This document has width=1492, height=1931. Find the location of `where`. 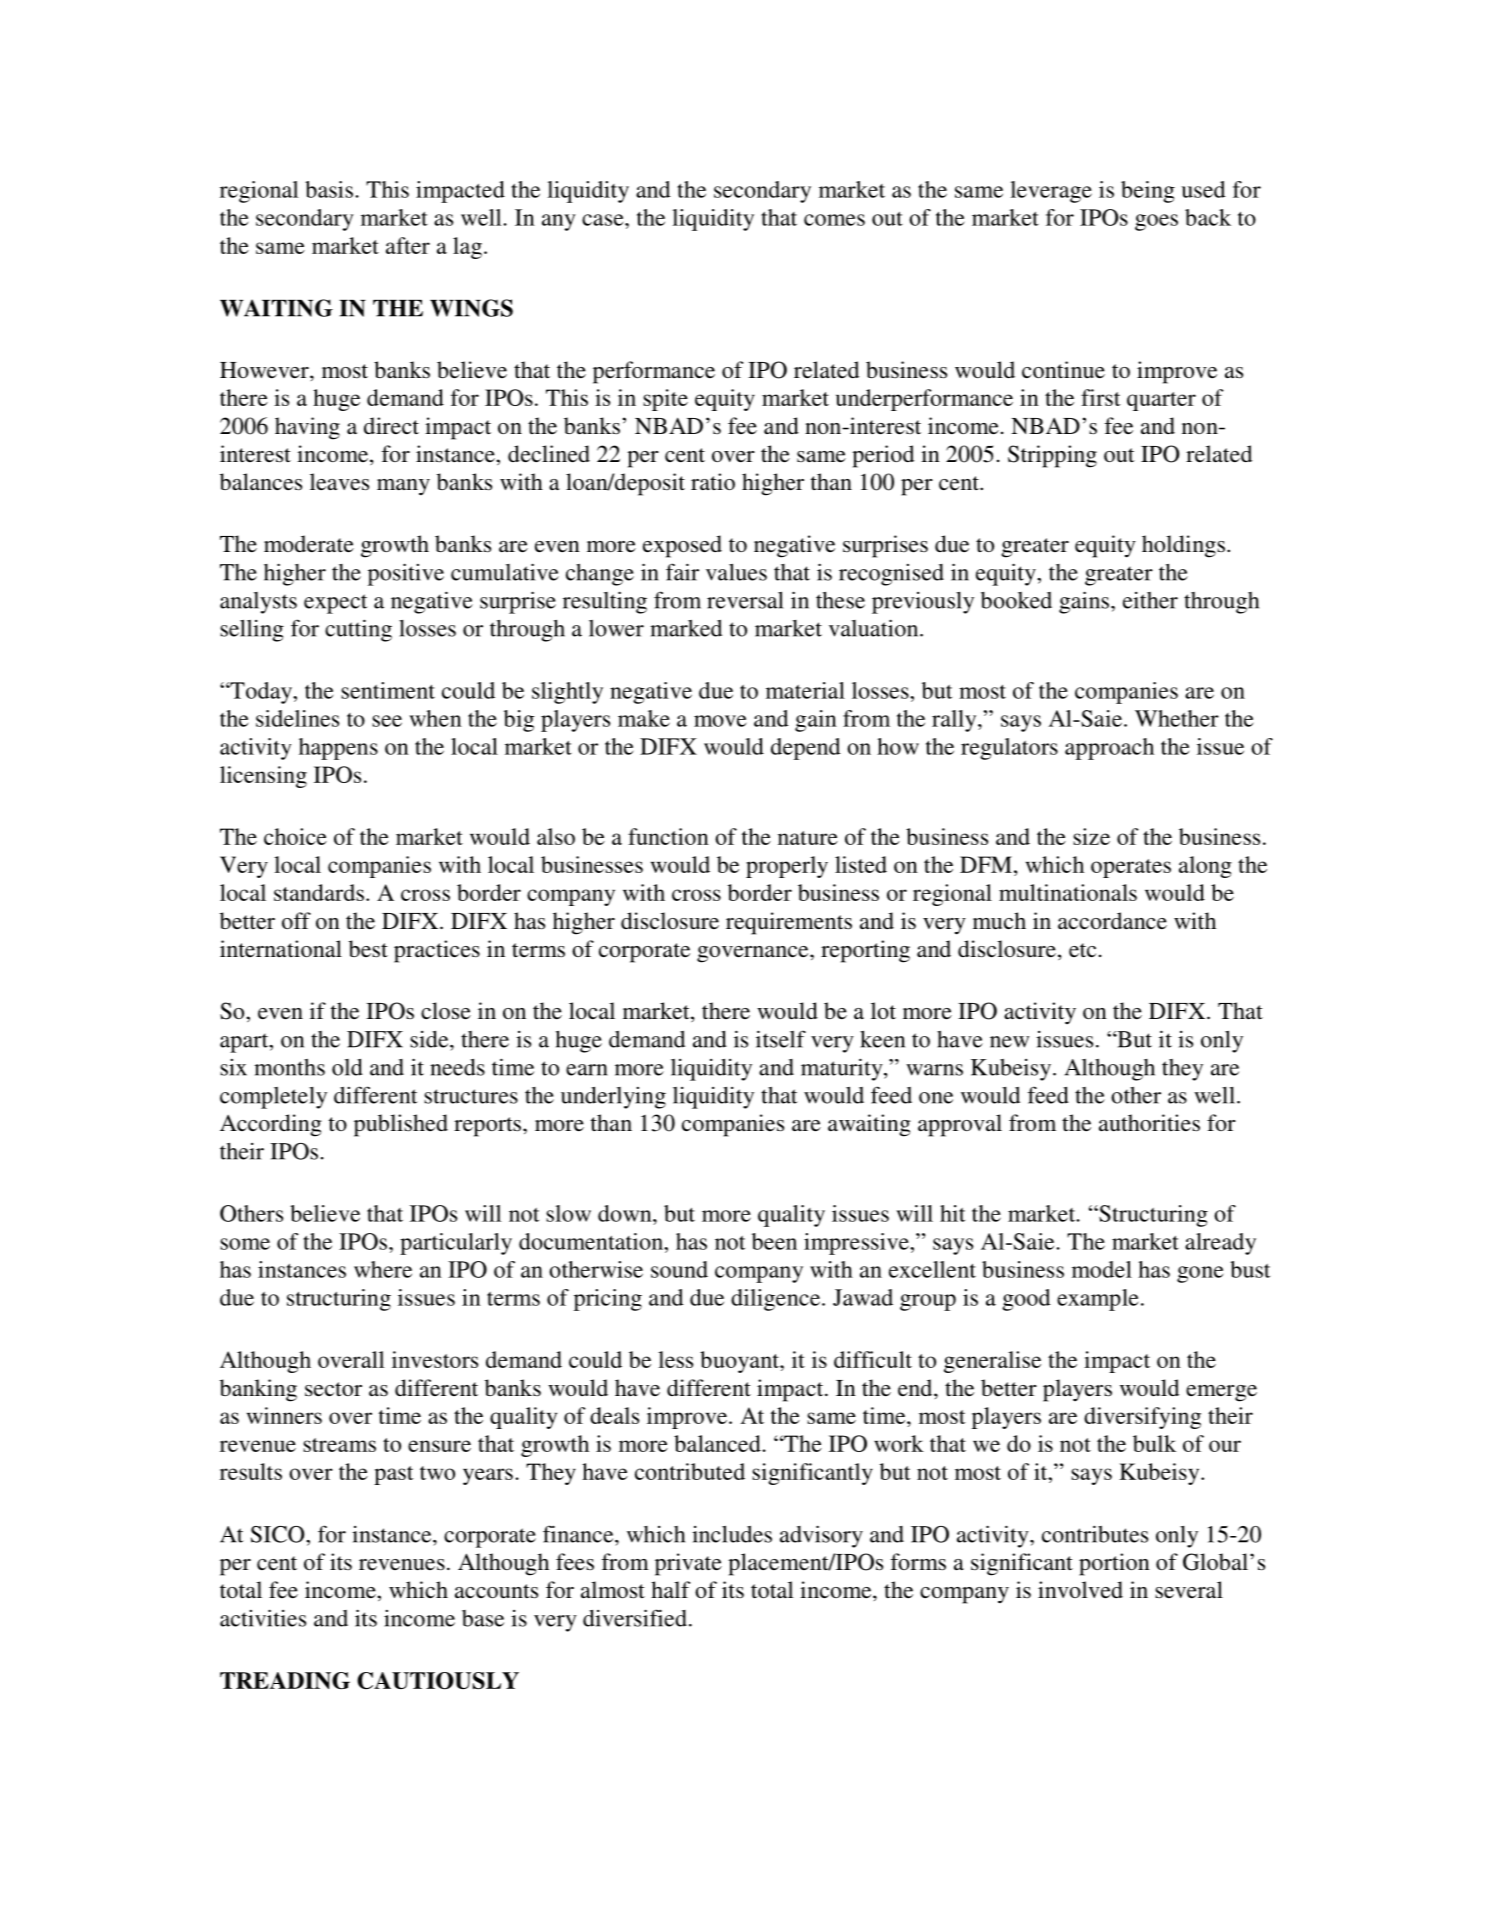

where is located at coordinates (383, 1269).
